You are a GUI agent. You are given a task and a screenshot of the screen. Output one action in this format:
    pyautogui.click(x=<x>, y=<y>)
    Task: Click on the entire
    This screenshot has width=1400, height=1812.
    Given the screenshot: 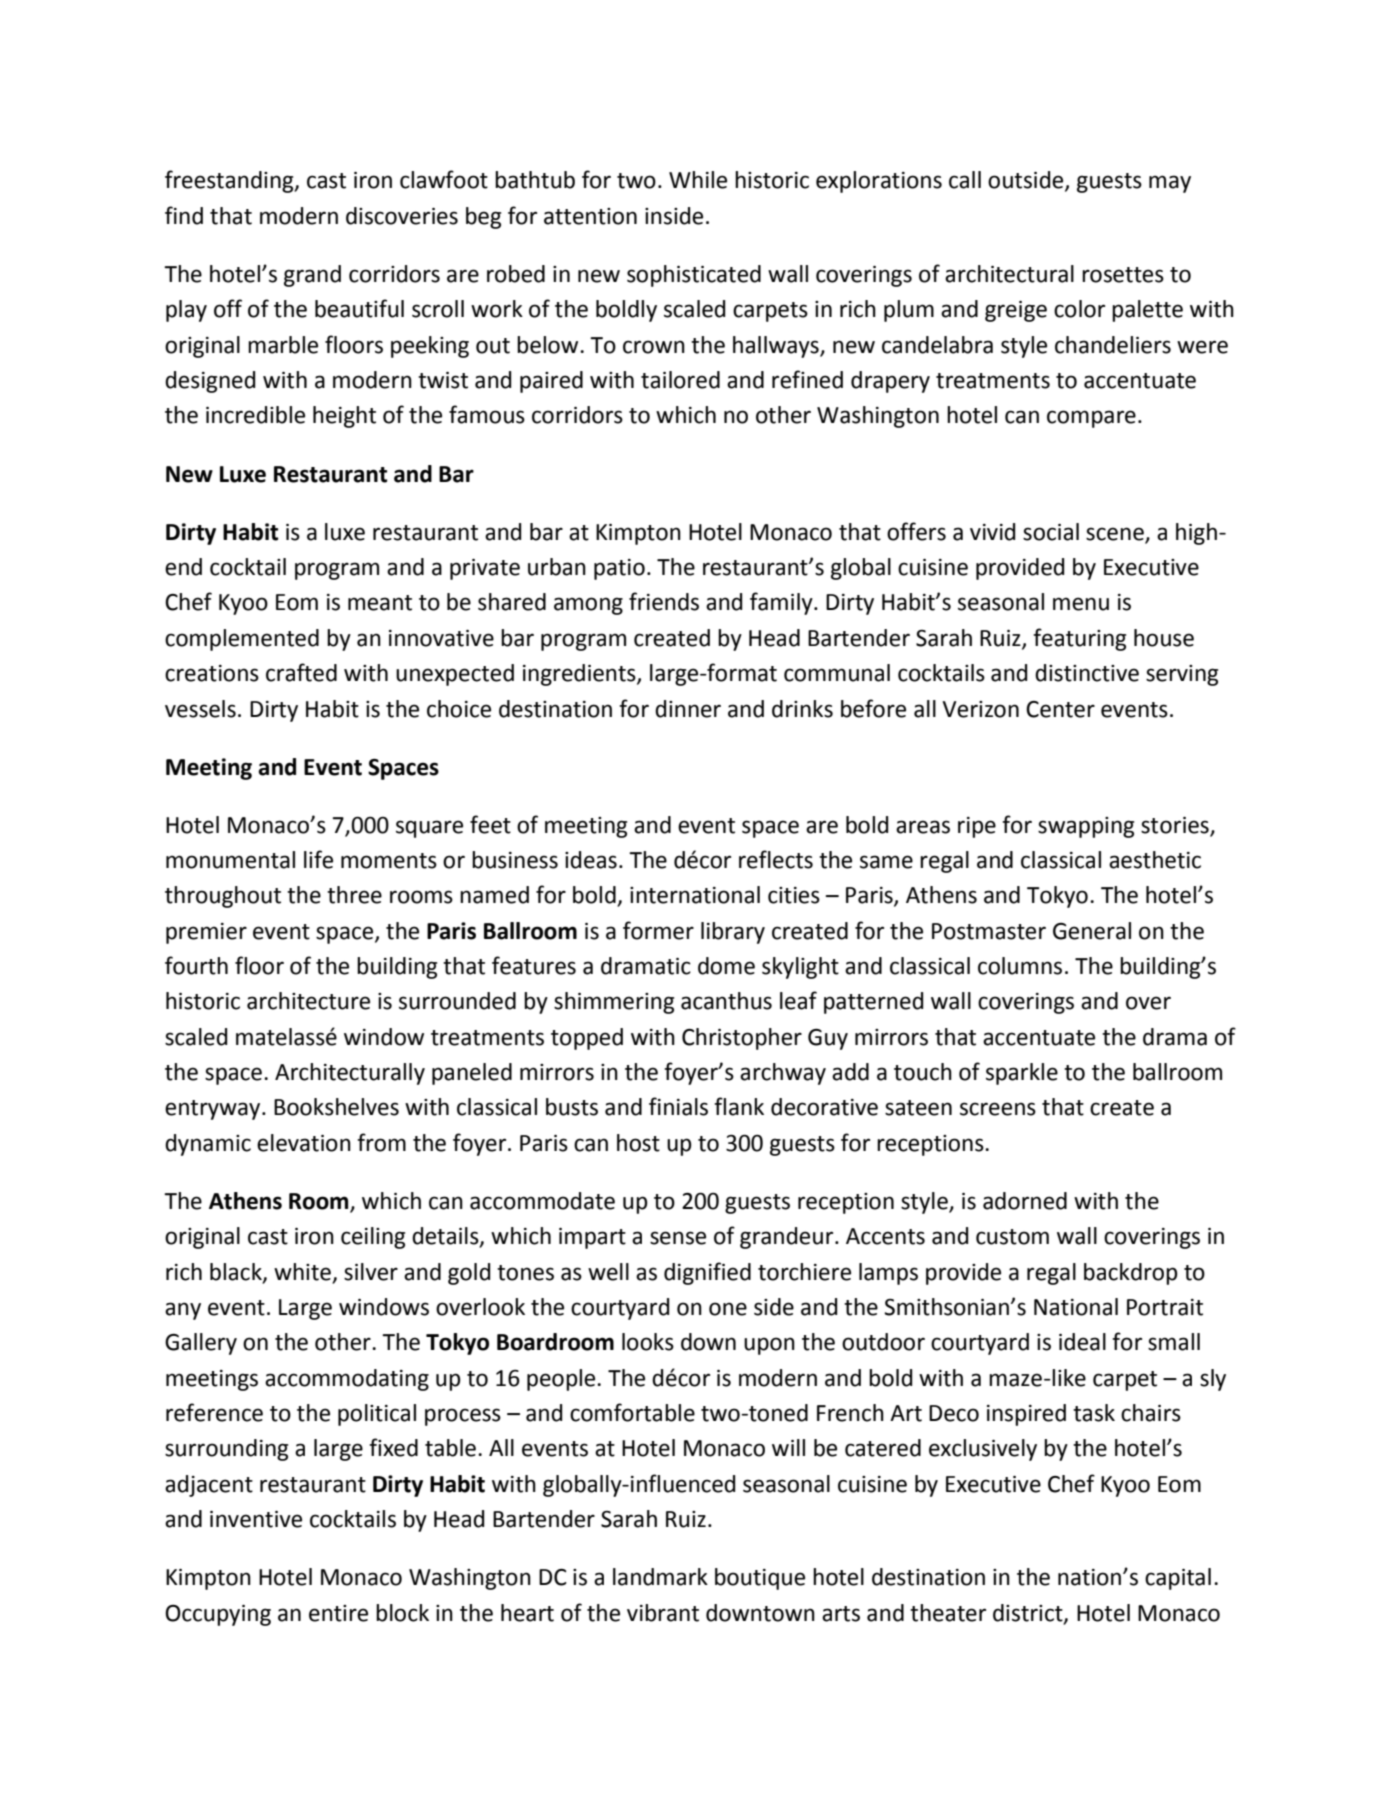 What is the action you would take?
    pyautogui.click(x=338, y=1613)
